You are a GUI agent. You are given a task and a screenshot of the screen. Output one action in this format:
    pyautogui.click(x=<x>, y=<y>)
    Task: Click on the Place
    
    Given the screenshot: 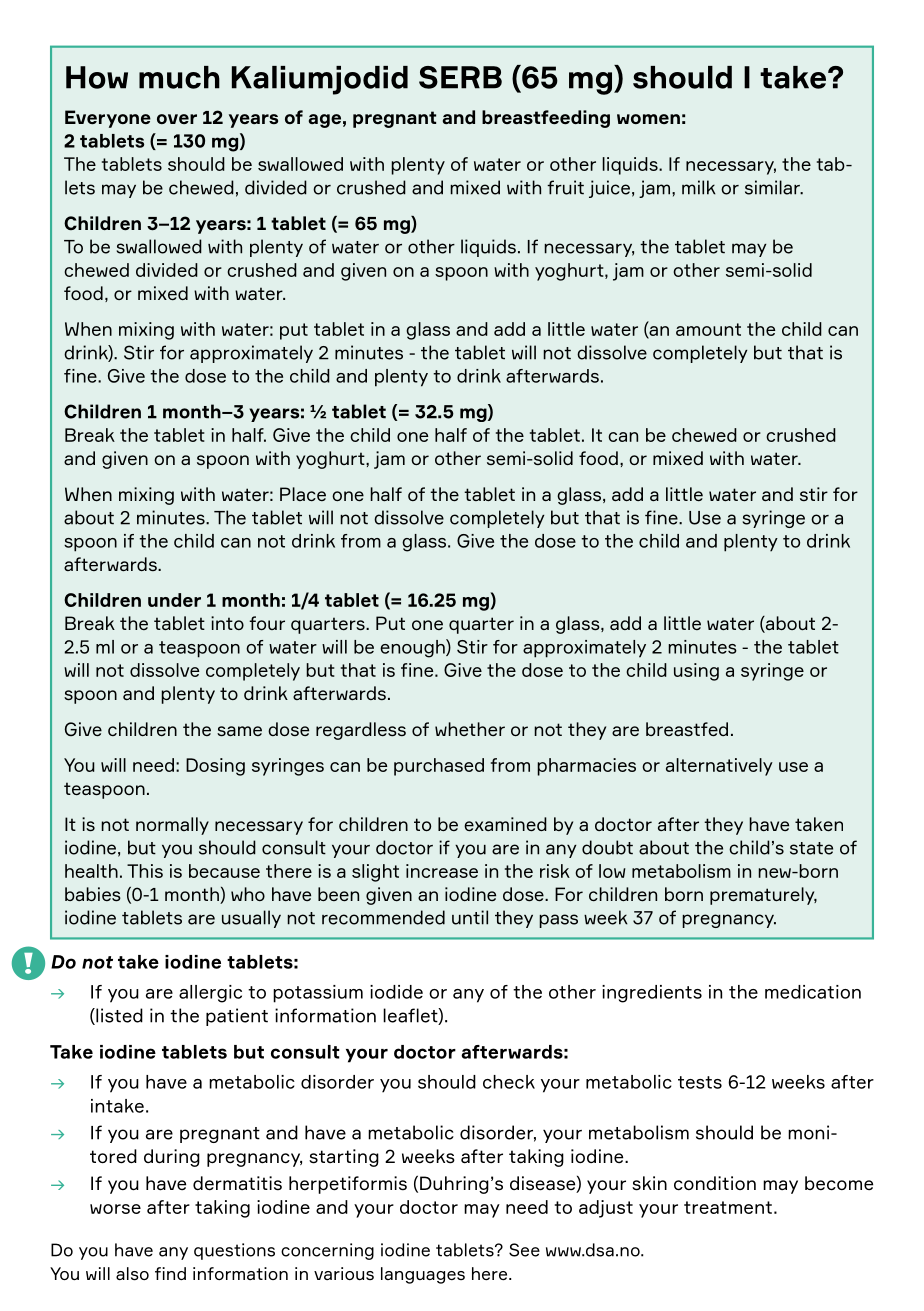 What is the action you would take?
    pyautogui.click(x=303, y=494)
